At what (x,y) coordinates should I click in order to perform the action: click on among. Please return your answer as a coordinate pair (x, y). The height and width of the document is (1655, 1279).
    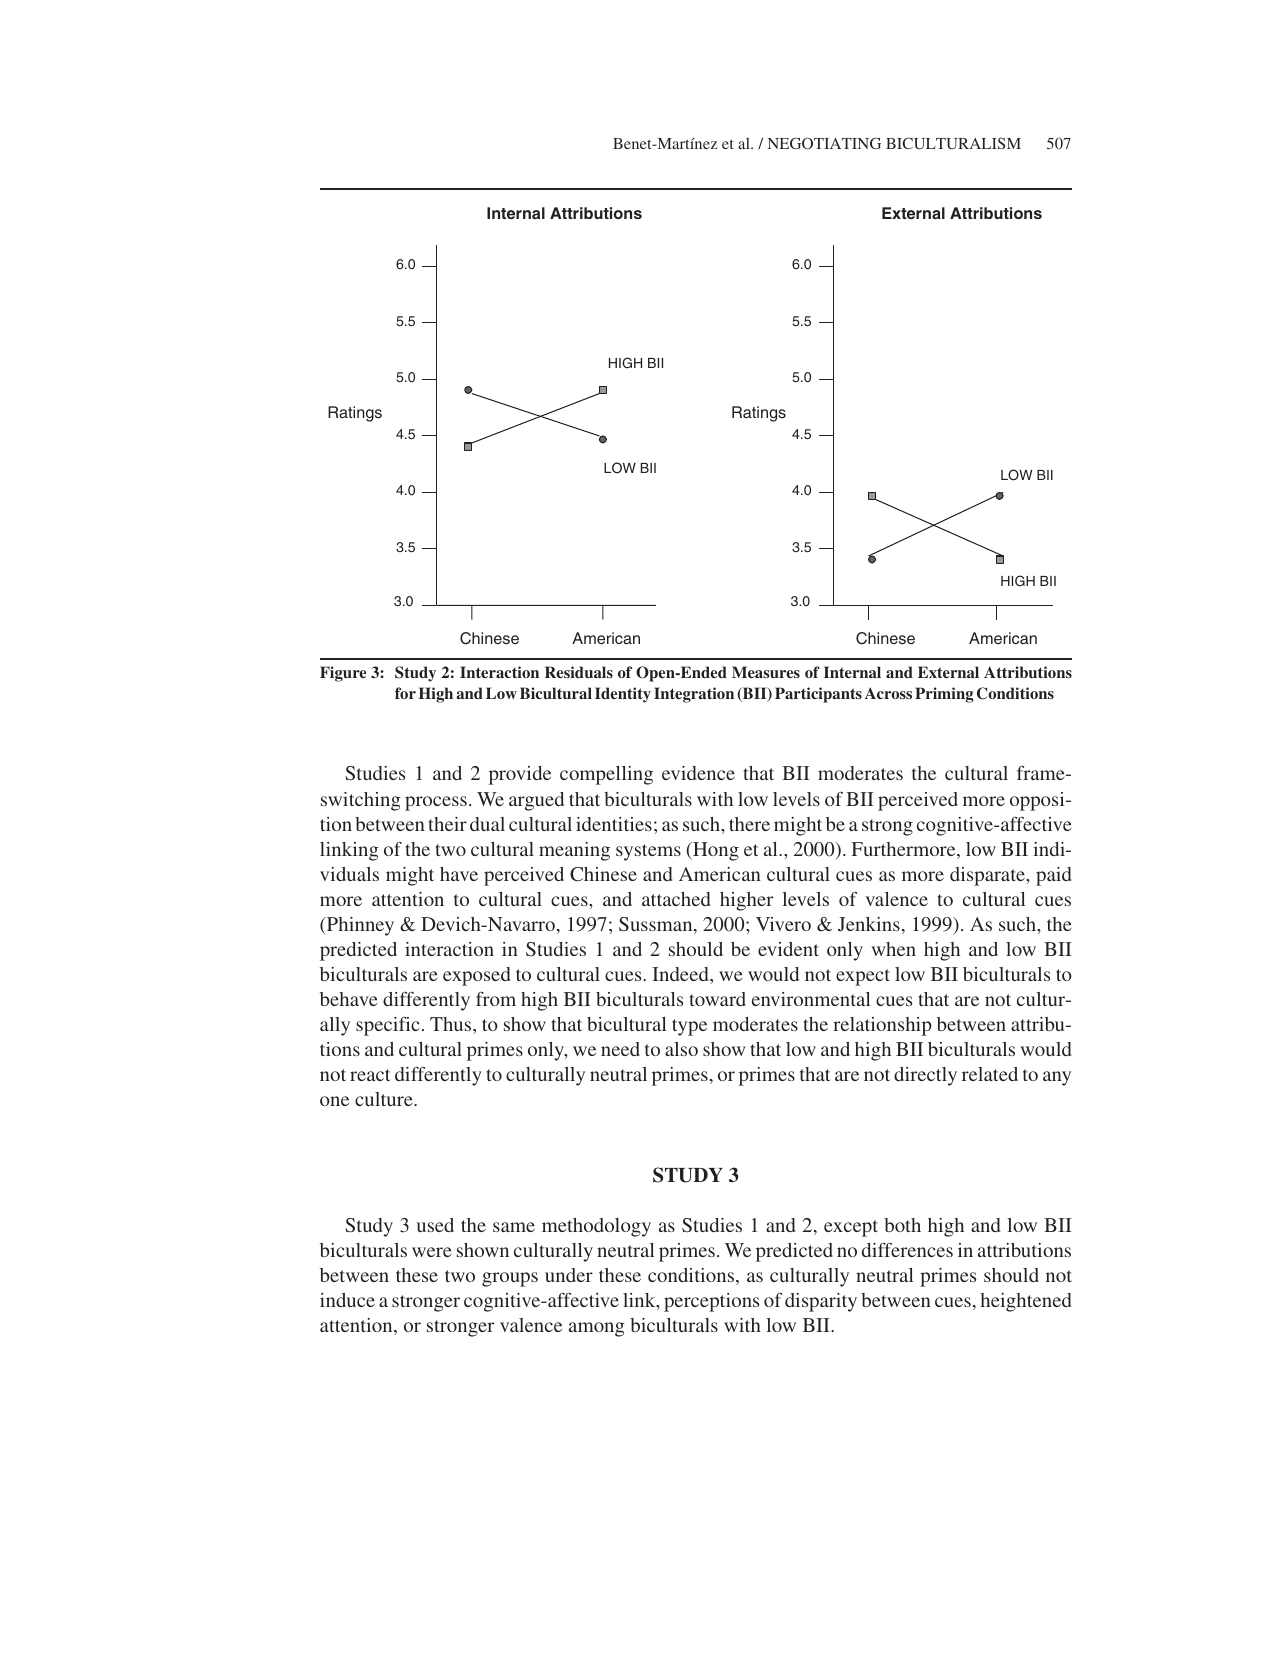
    Looking at the image, I should click on (597, 1329).
